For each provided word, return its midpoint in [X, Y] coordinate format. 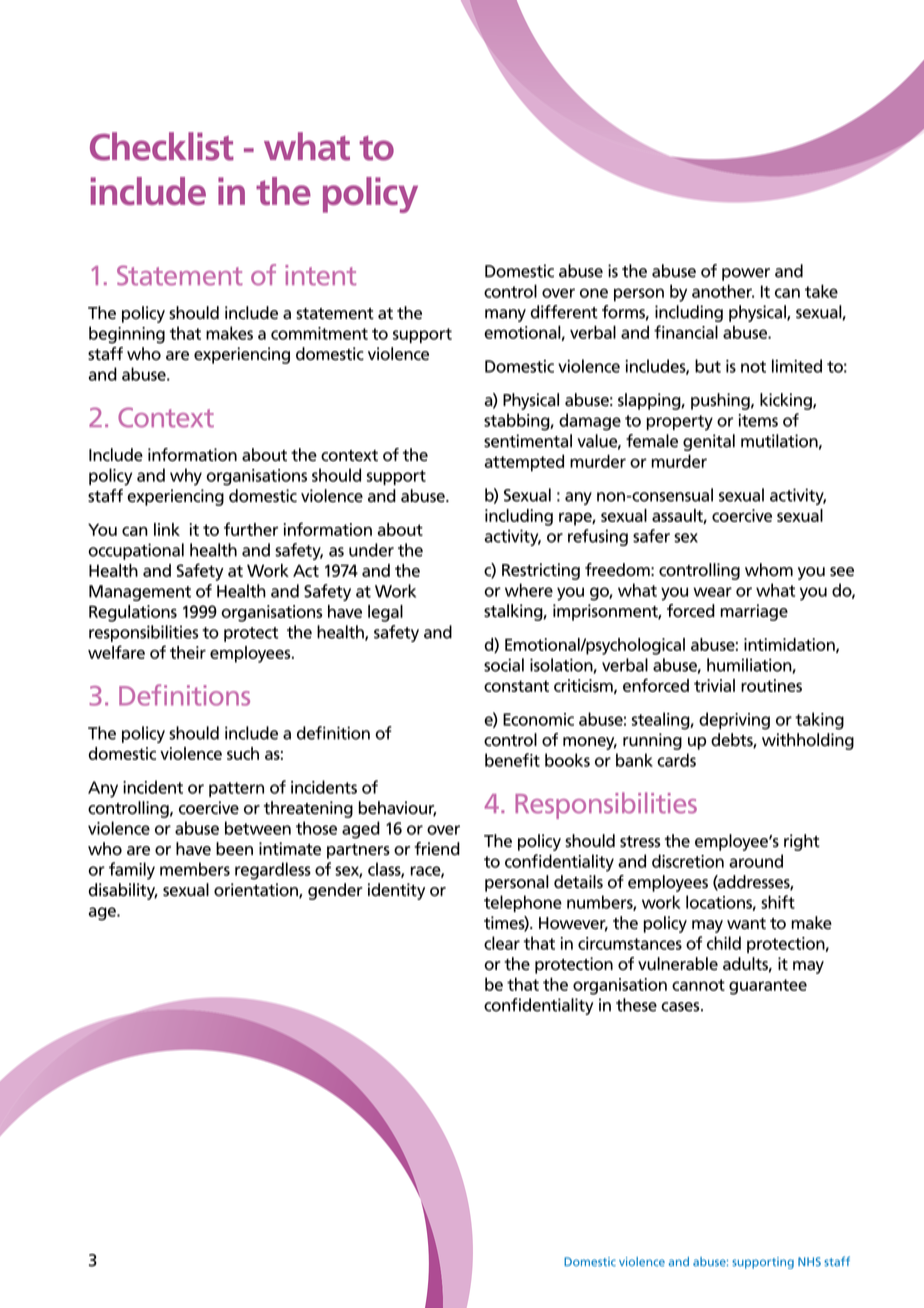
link [167, 529]
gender [335, 891]
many [505, 315]
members [195, 869]
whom [769, 570]
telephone [523, 903]
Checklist [162, 146]
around [756, 861]
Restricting [541, 571]
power [746, 274]
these [636, 1005]
